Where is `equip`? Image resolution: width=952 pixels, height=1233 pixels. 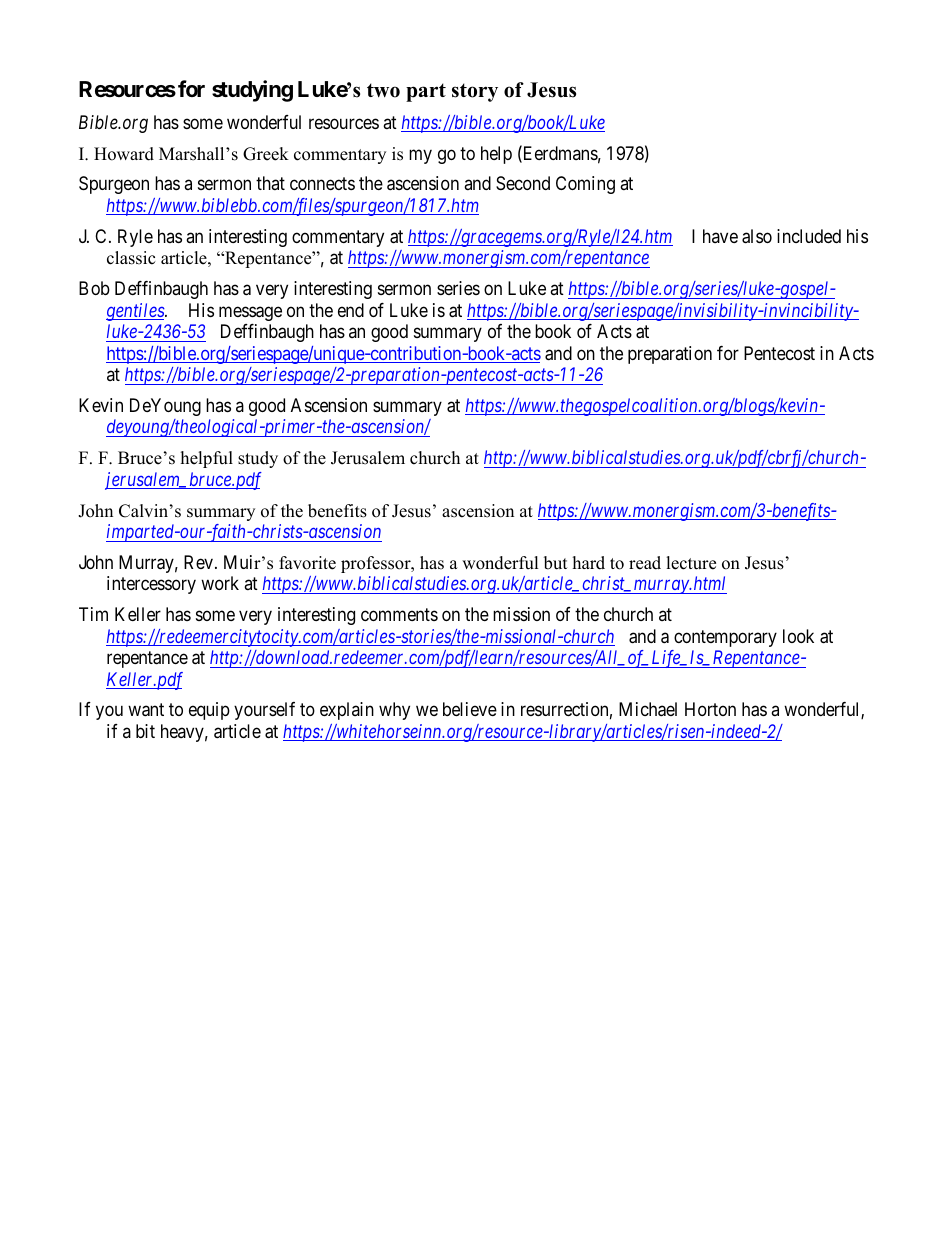 equip is located at coordinates (209, 711).
